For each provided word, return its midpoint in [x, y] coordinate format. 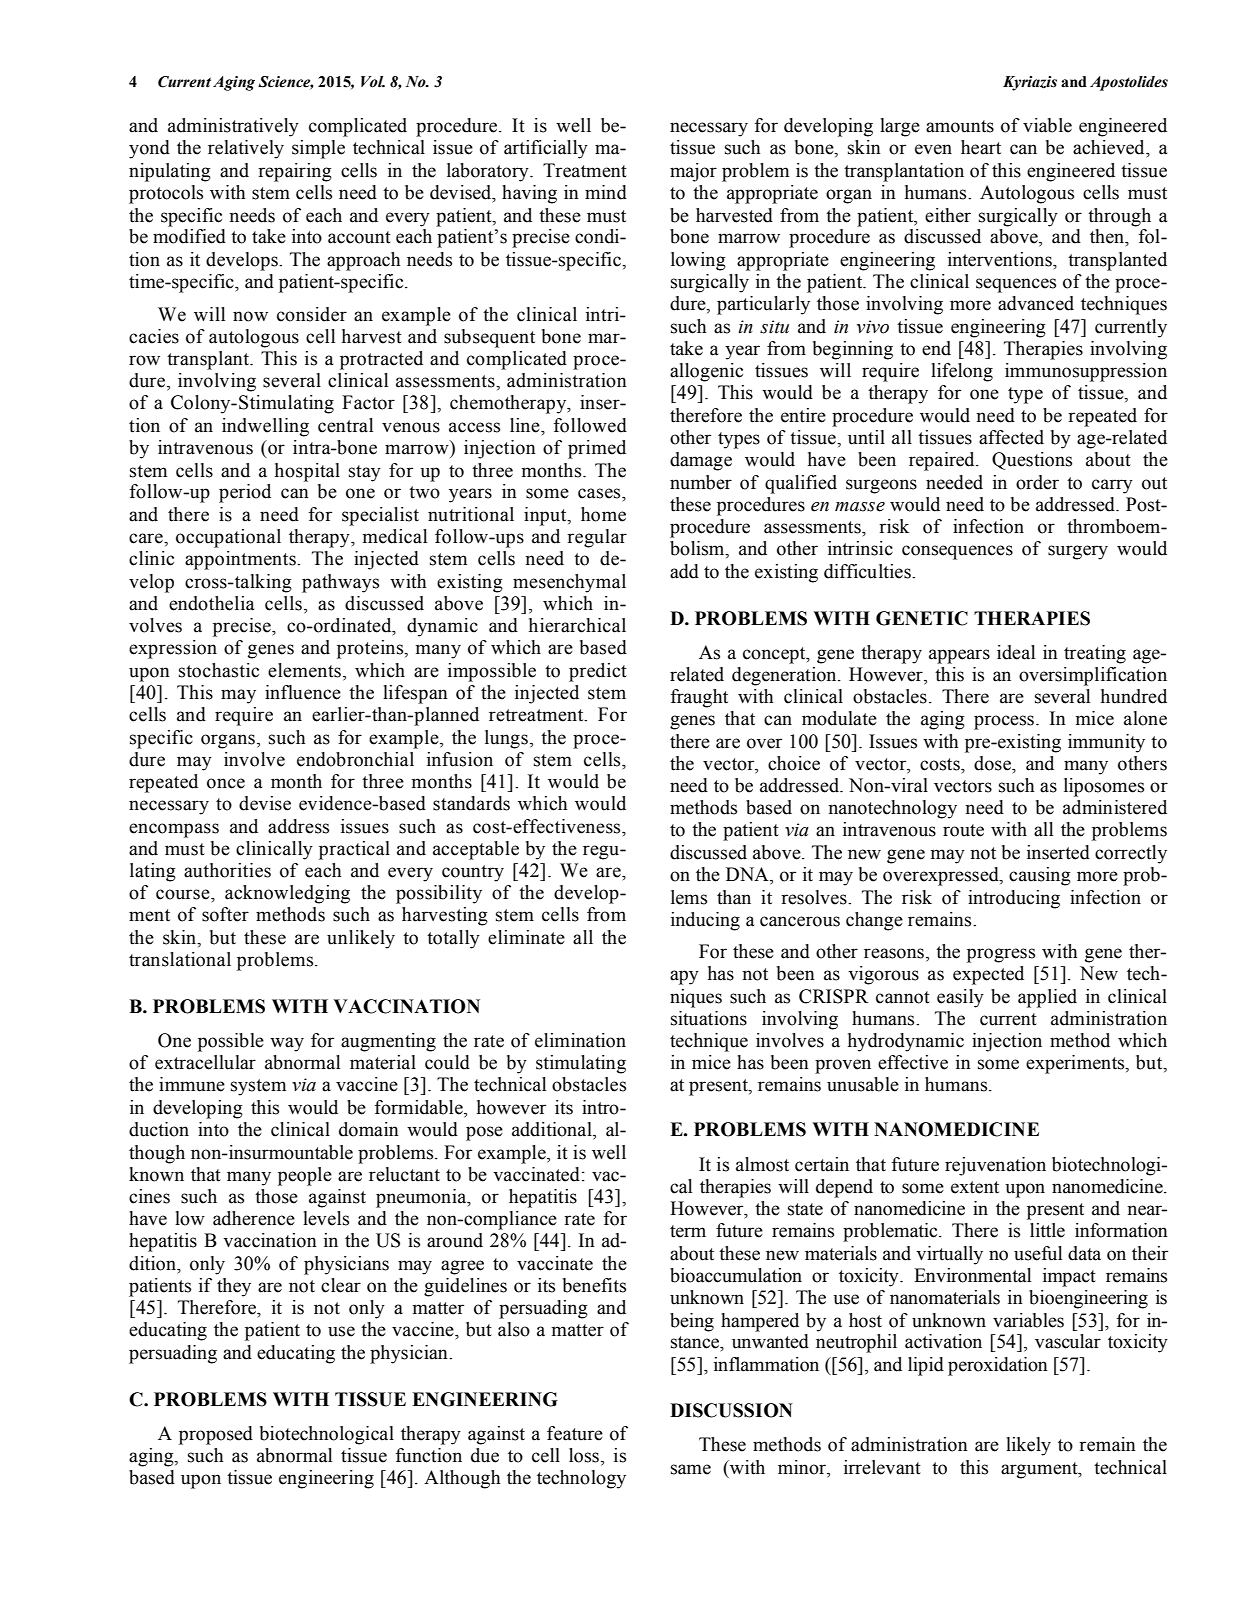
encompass [174, 830]
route [963, 830]
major [693, 172]
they [234, 1287]
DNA [748, 875]
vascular [1068, 1341]
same [691, 1469]
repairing [295, 172]
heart [981, 147]
